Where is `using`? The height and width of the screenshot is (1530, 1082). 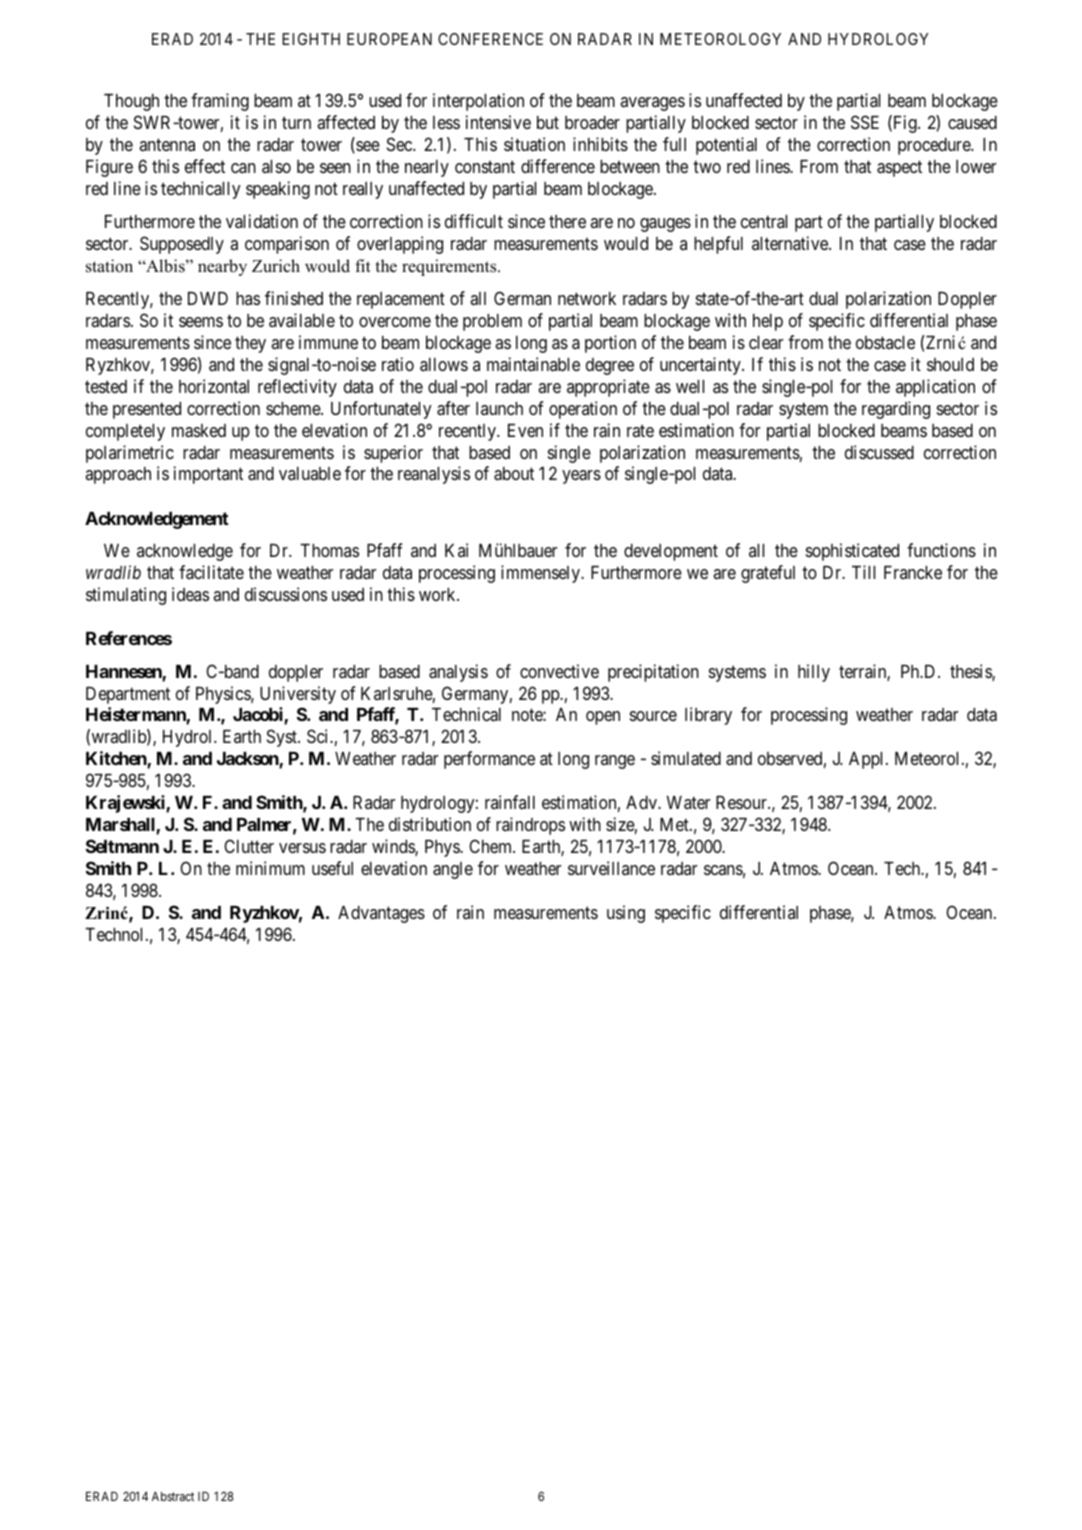 using is located at coordinates (626, 914).
